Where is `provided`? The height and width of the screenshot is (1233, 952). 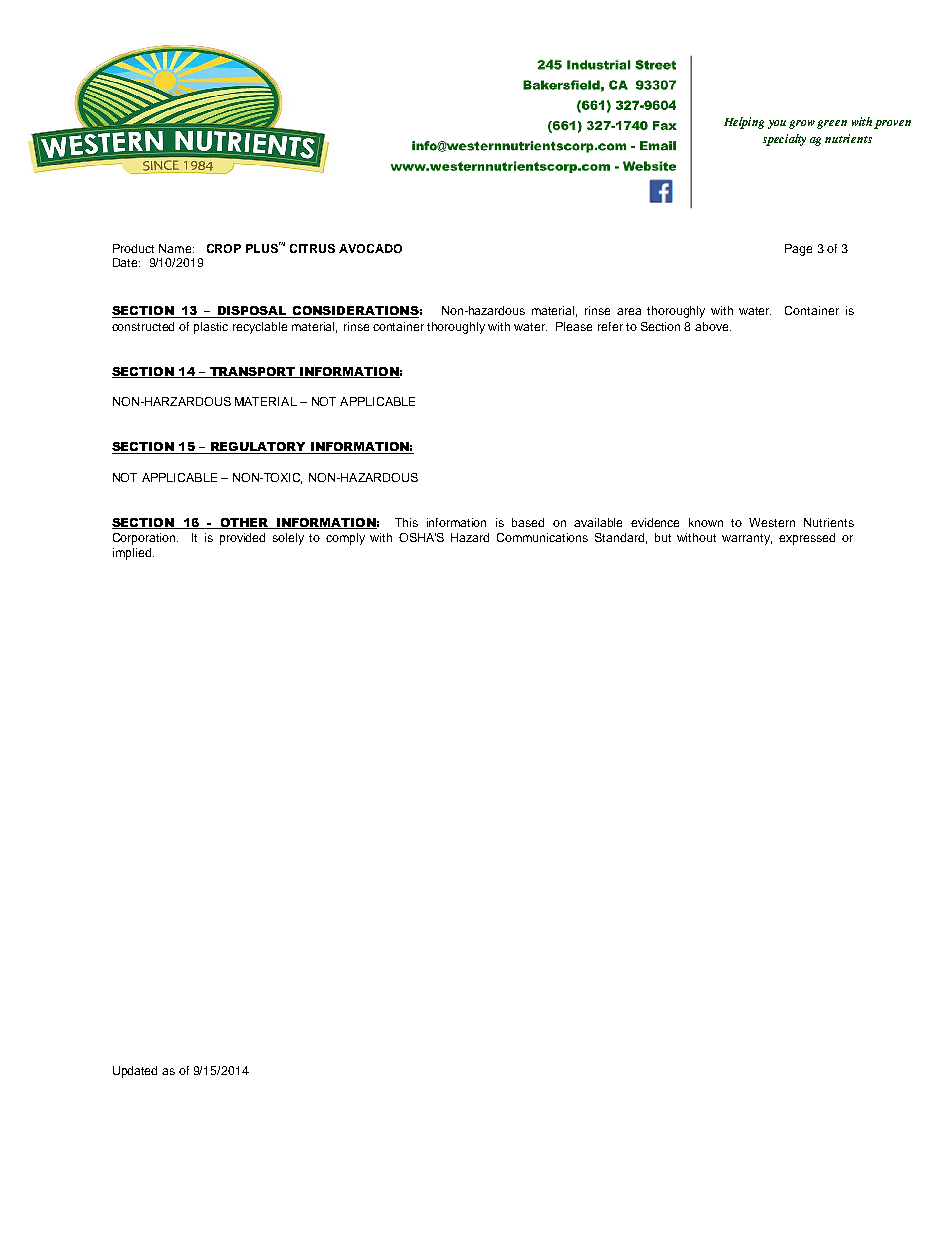
provided is located at coordinates (242, 539).
